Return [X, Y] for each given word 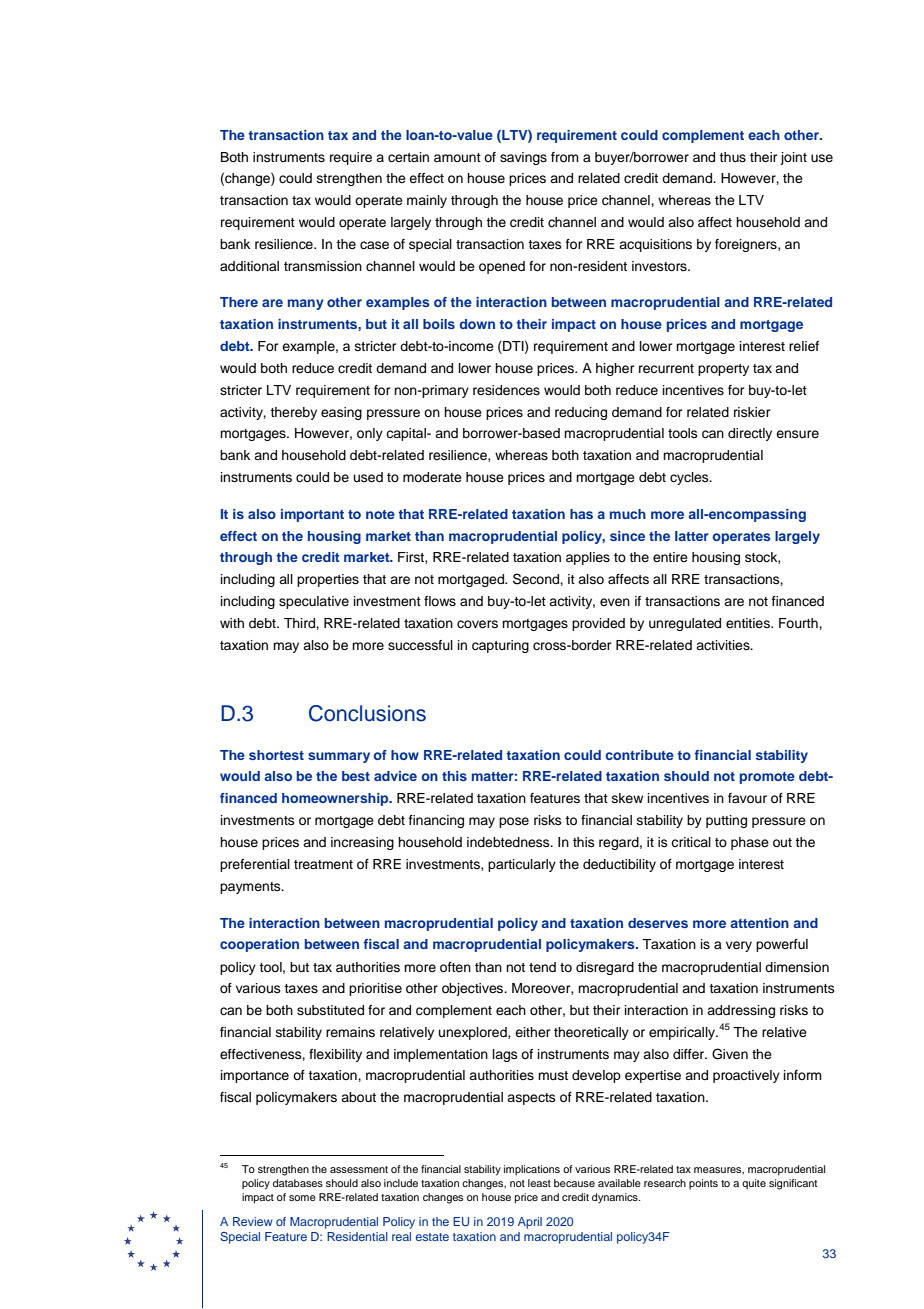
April [530, 1223]
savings [523, 158]
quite [754, 1184]
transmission [323, 266]
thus [732, 157]
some [302, 1198]
